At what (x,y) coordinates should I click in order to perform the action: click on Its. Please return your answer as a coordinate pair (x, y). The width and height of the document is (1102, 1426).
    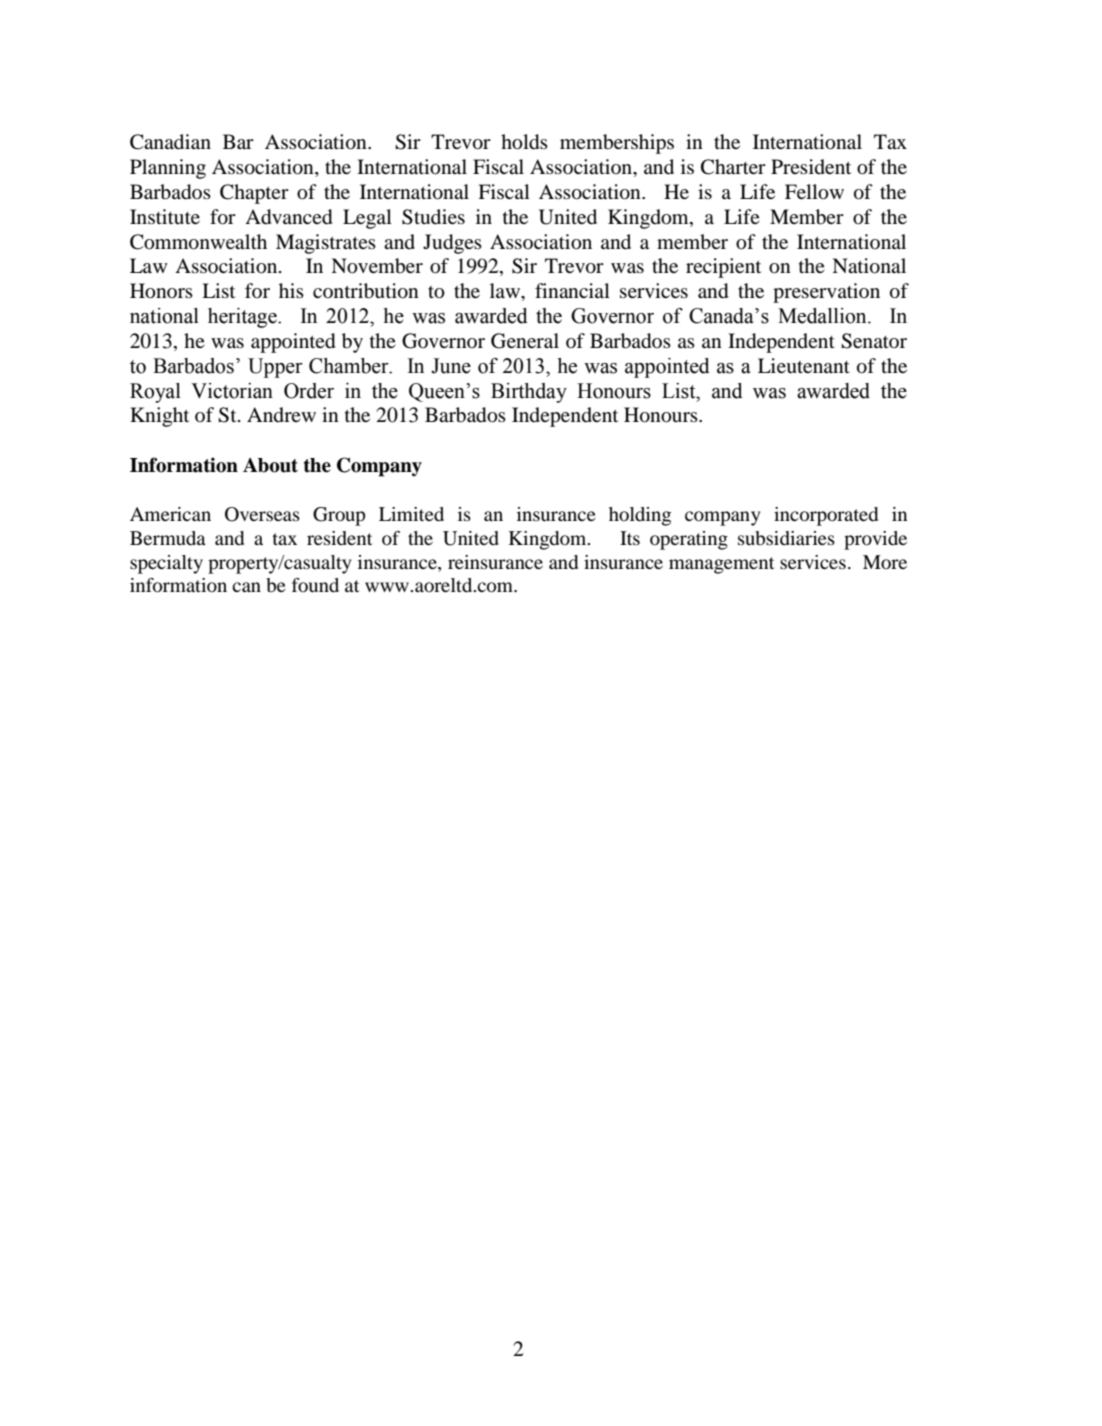
    Looking at the image, I should click on (630, 538).
